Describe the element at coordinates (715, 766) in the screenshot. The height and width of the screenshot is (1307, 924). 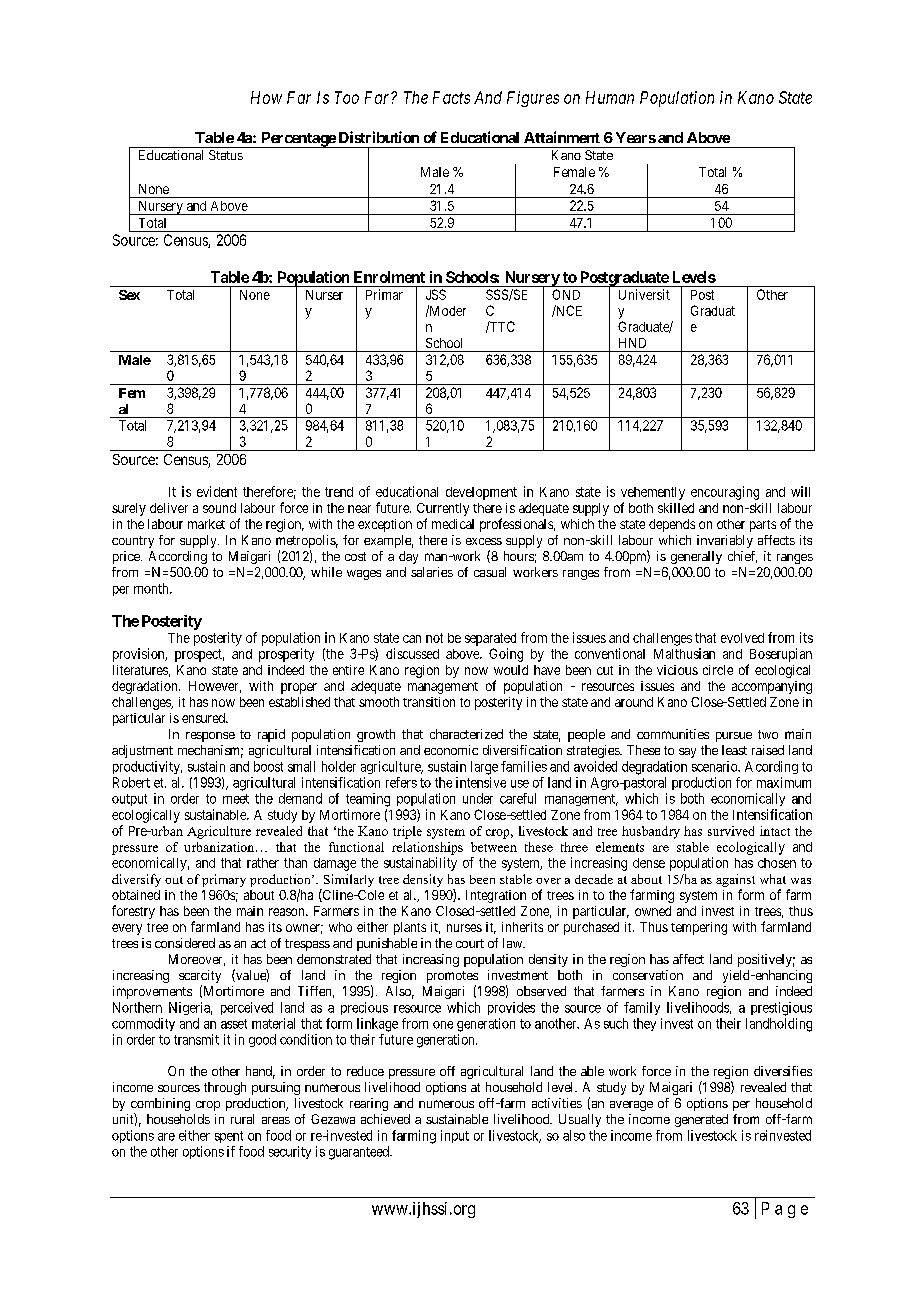
I see `scenario` at that location.
